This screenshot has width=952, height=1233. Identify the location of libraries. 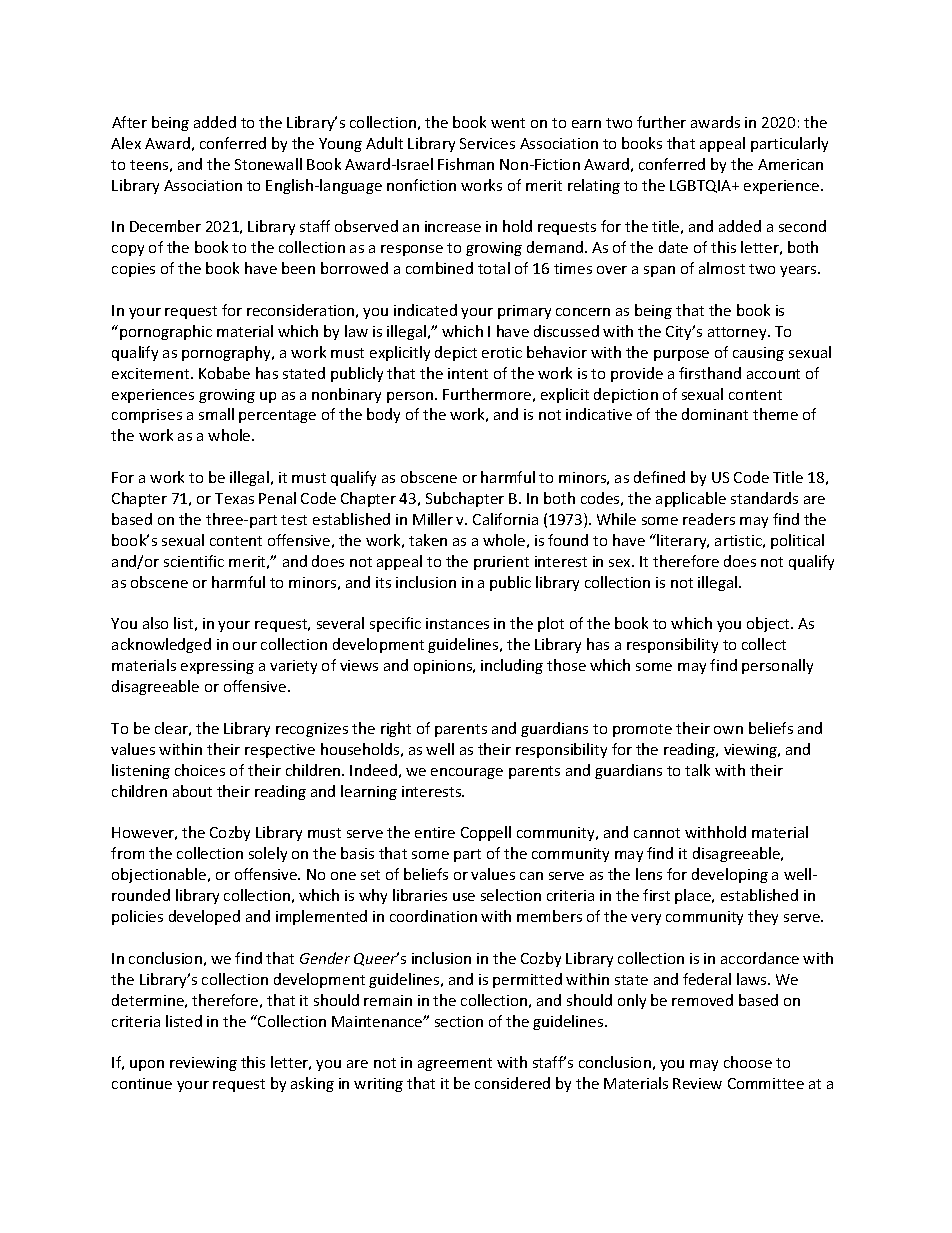
(420, 895).
